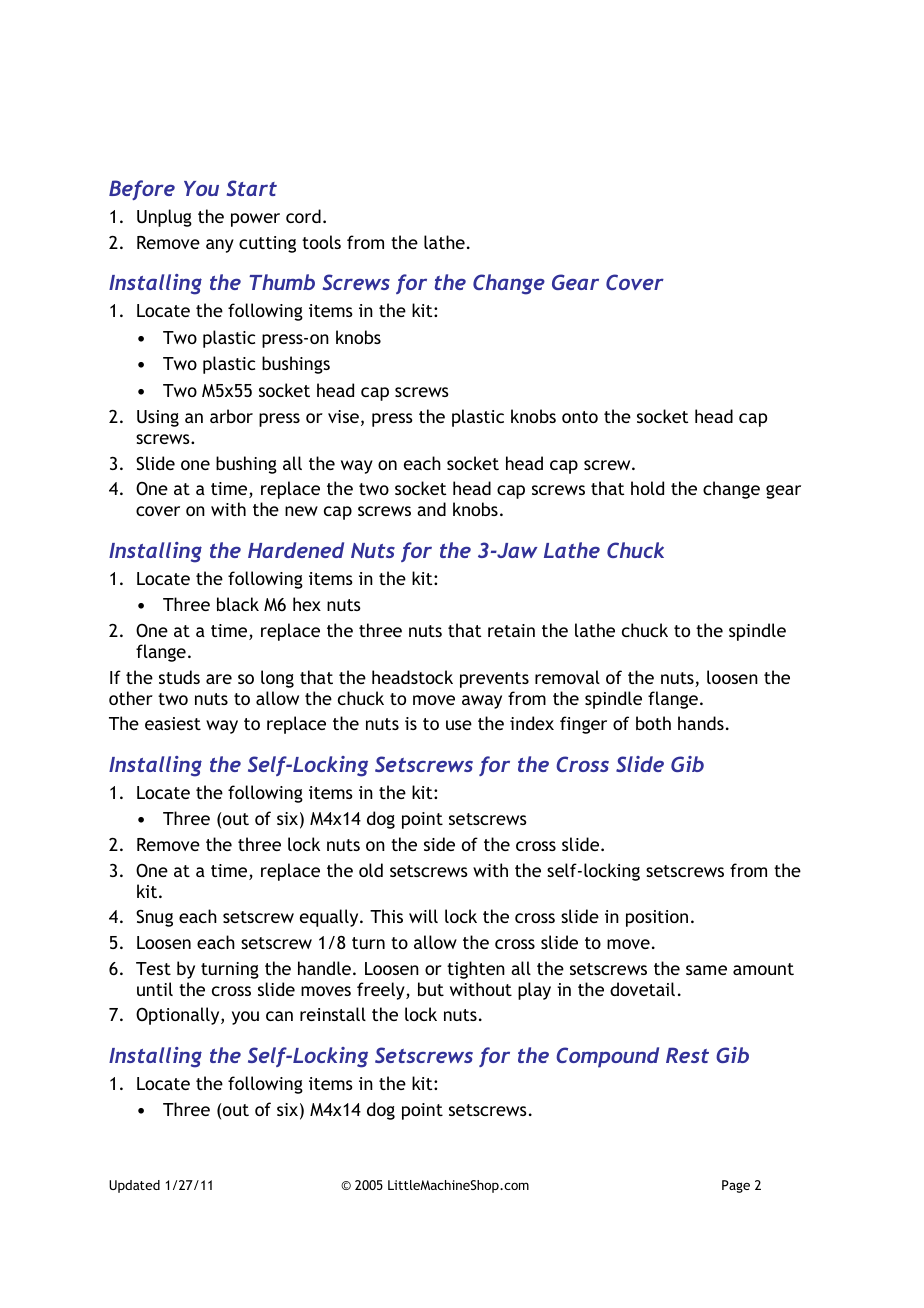  What do you see at coordinates (134, 1186) in the screenshot?
I see `Updated` at bounding box center [134, 1186].
